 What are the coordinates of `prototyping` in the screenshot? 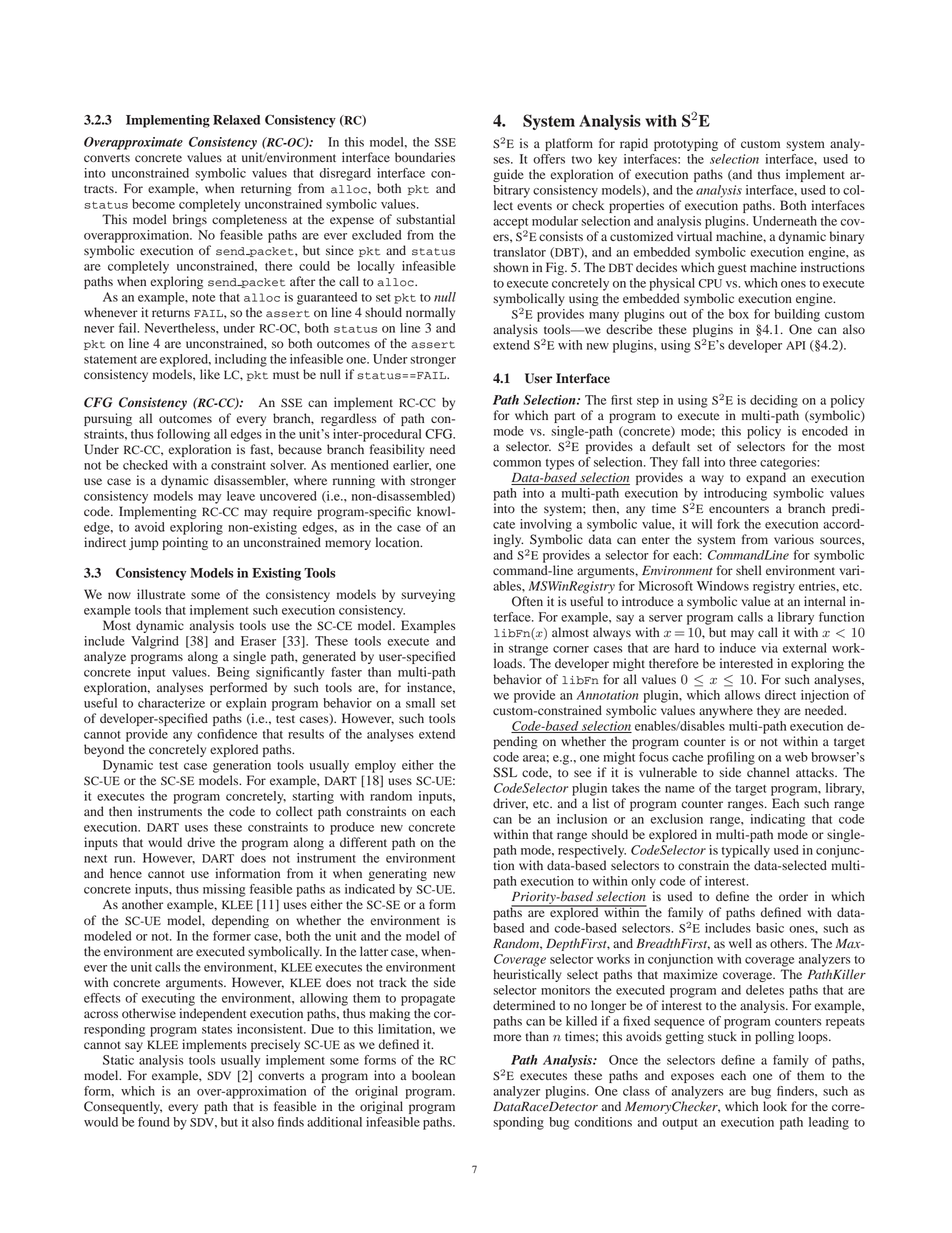 It's located at (686, 144).
